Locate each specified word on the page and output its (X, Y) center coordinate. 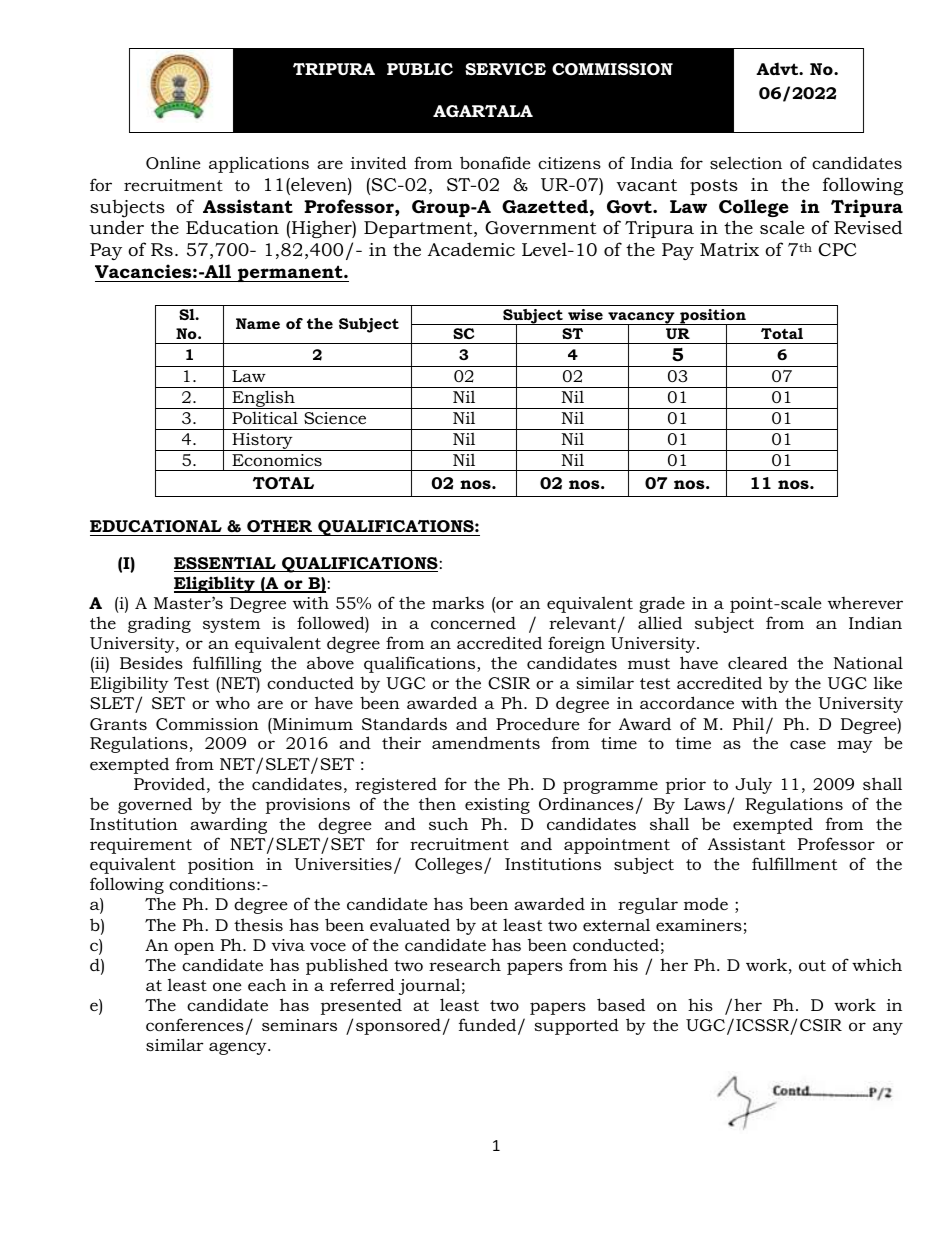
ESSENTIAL (226, 564)
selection (746, 162)
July (753, 785)
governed (155, 805)
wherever (865, 603)
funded (489, 1026)
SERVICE (505, 69)
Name (258, 323)
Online (173, 162)
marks (458, 602)
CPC (837, 250)
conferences (195, 1024)
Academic (471, 249)
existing (497, 806)
